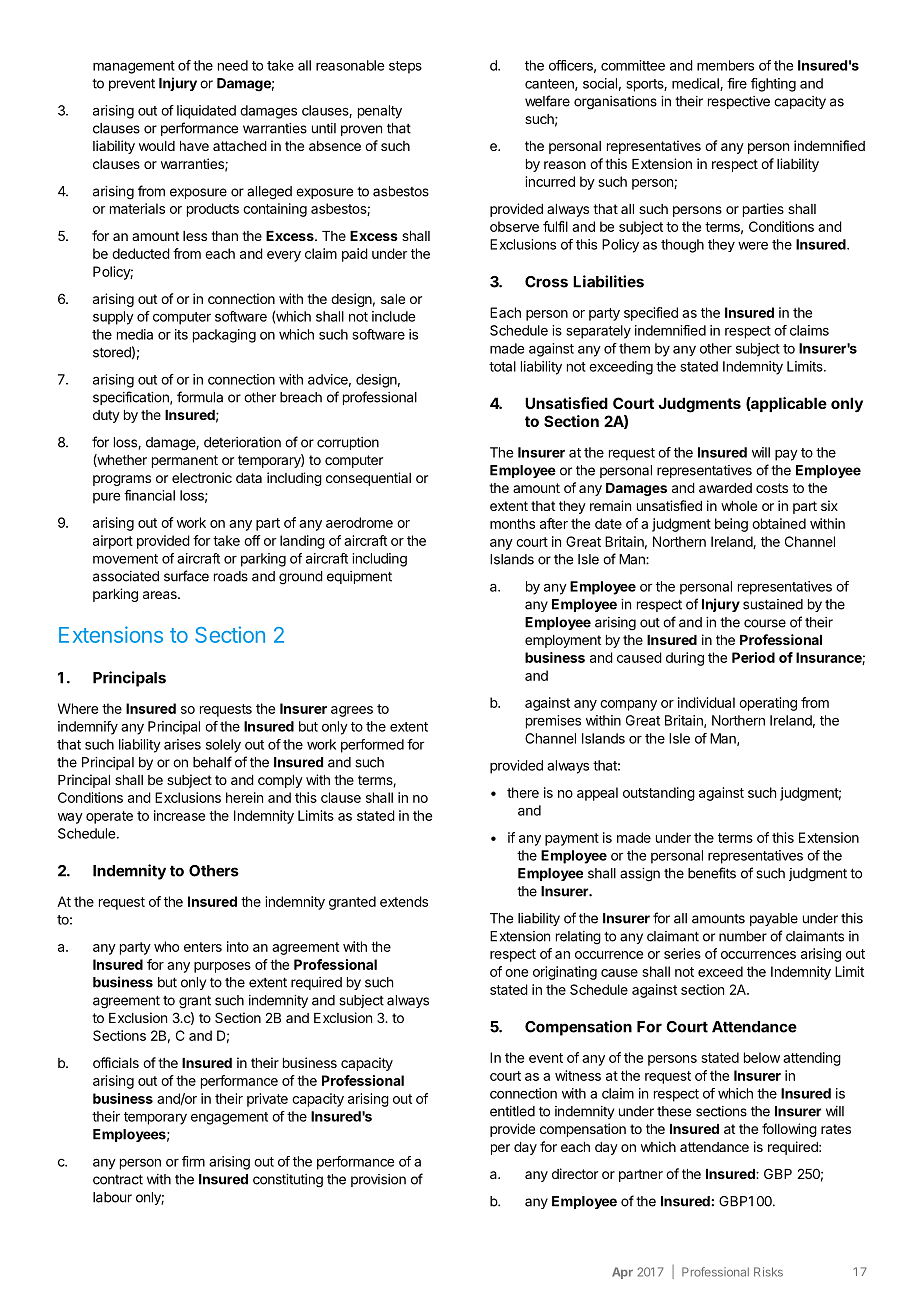  I want to click on provision, so click(378, 1180).
